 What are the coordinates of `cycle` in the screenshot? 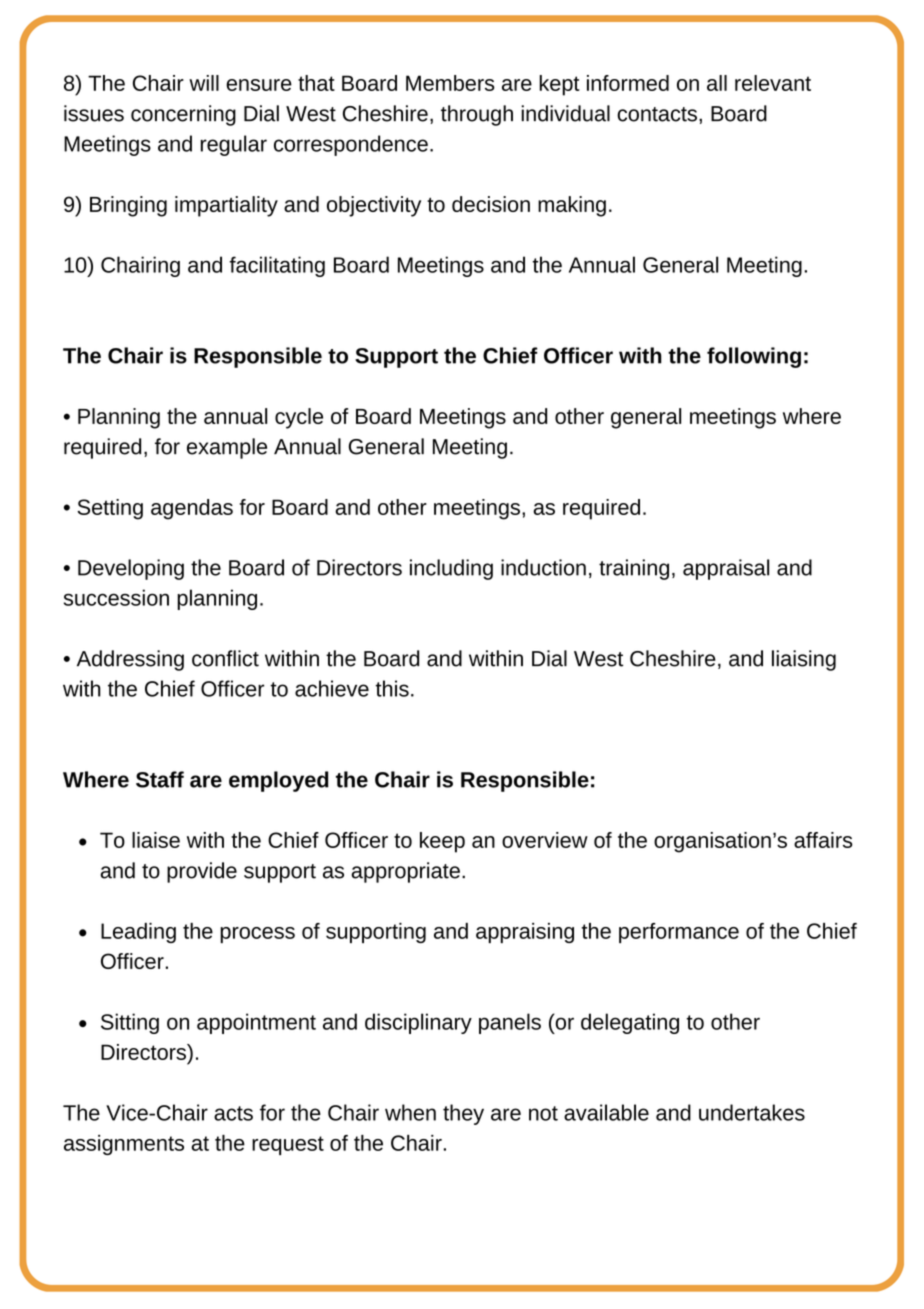 It's located at (299, 418).
